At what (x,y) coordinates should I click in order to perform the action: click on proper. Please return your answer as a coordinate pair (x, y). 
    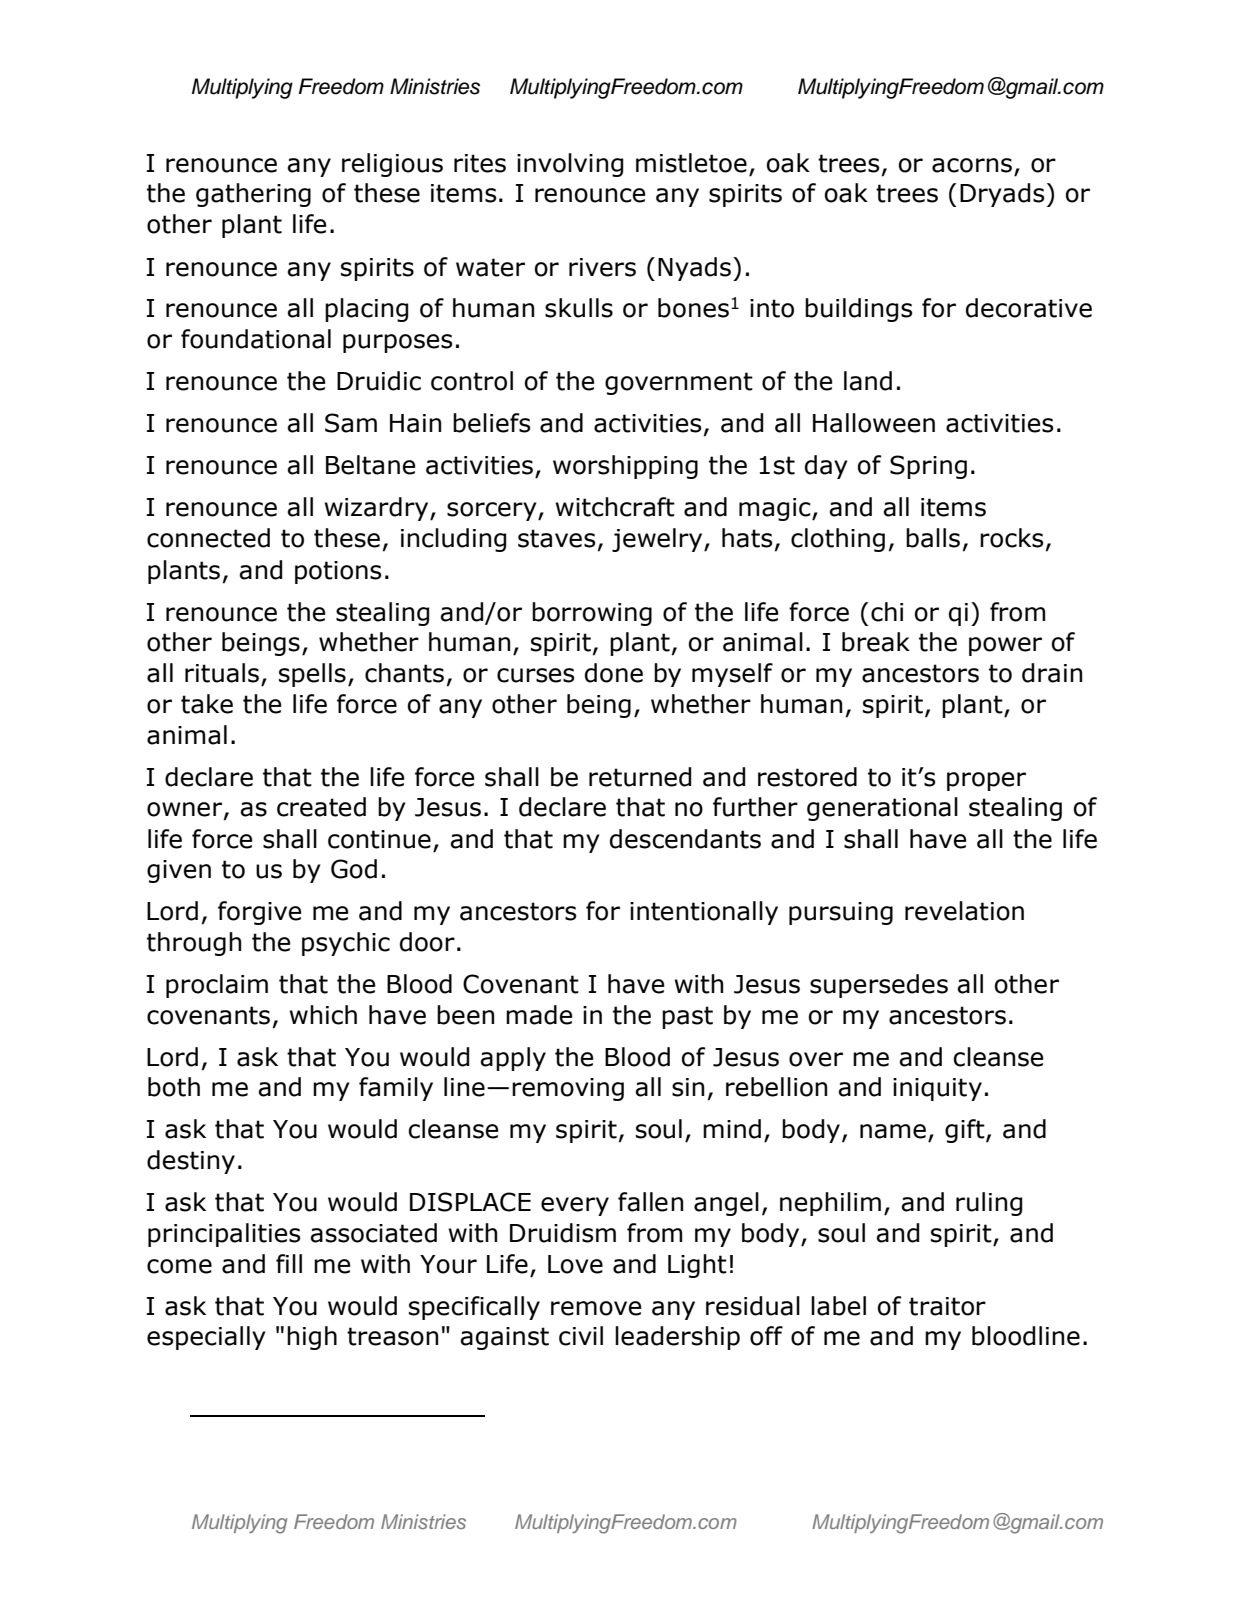
    Looking at the image, I should click on (986, 781).
